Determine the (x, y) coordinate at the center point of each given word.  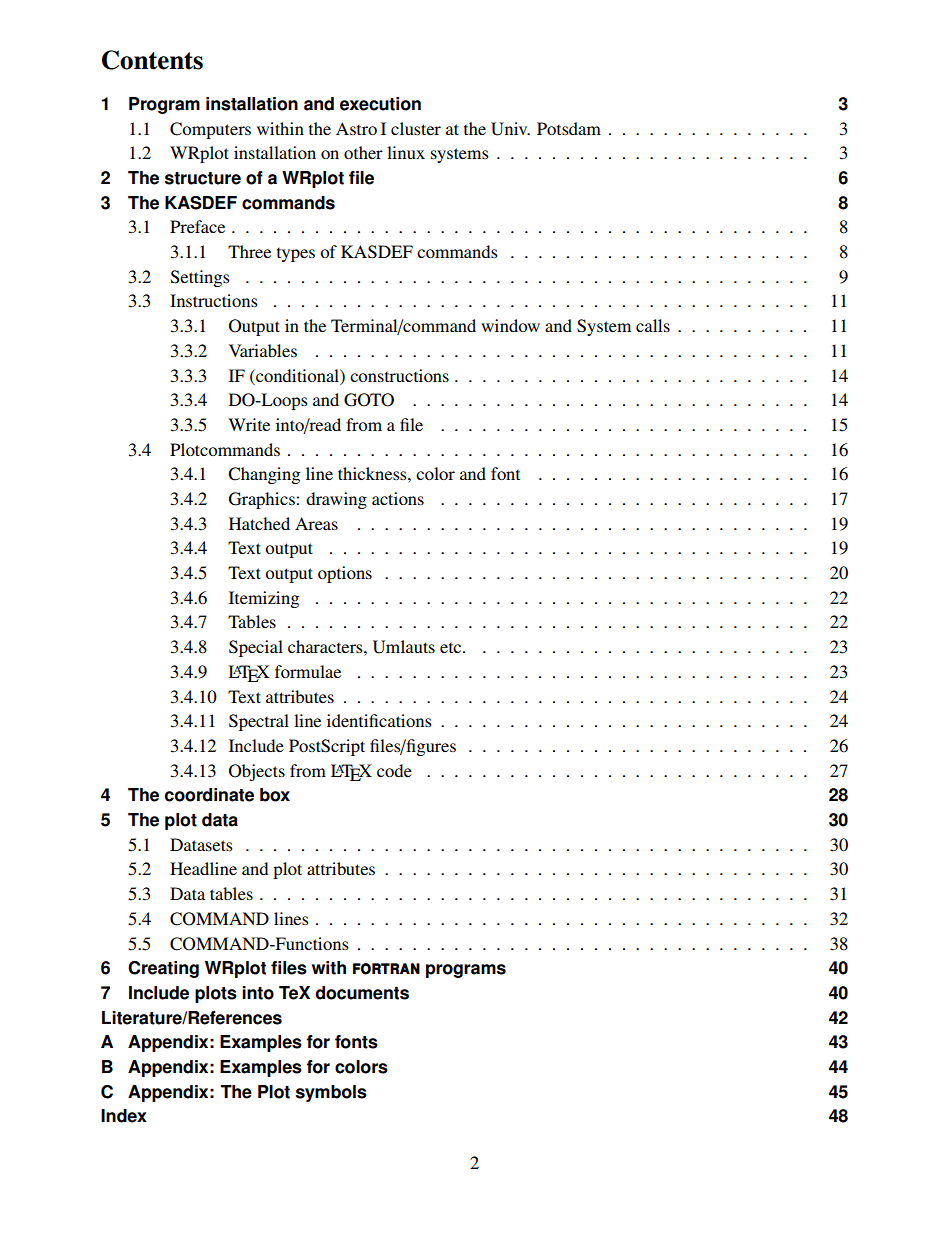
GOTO (369, 400)
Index (124, 1116)
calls (653, 325)
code (394, 770)
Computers (210, 130)
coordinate (209, 795)
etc (452, 648)
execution (380, 104)
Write (249, 424)
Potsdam (569, 128)
